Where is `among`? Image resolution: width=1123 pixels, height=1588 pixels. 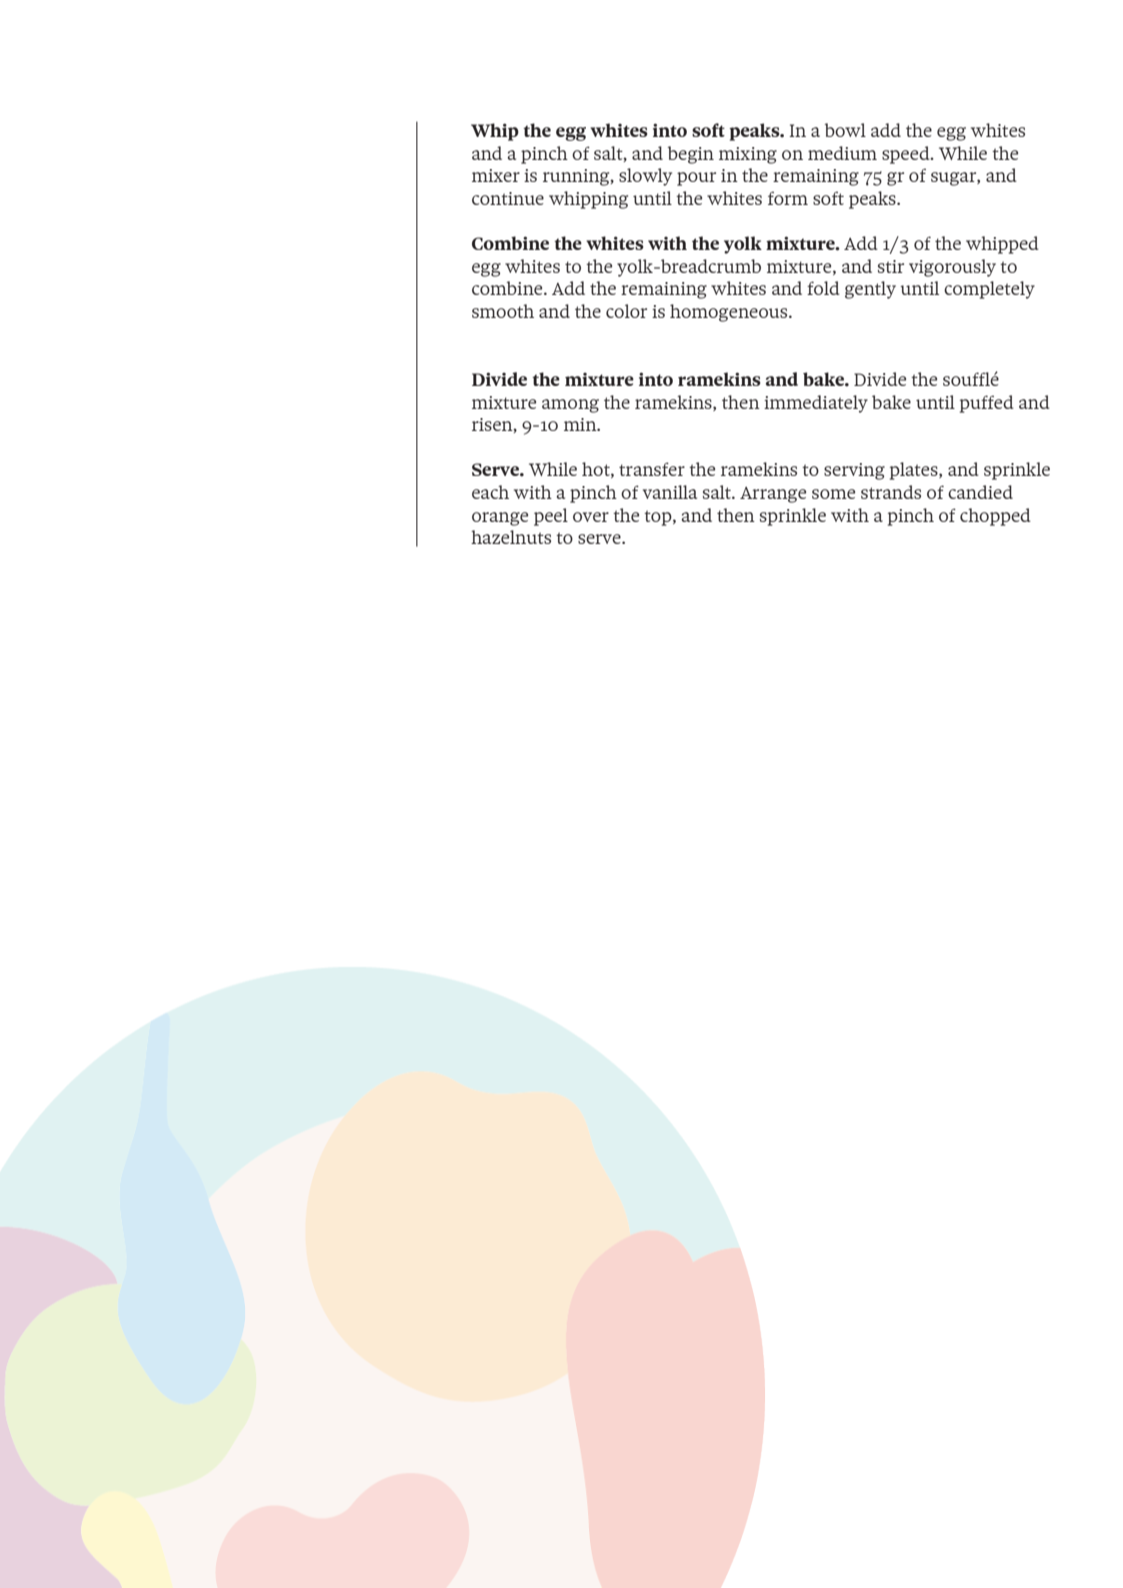
among is located at coordinates (570, 406).
